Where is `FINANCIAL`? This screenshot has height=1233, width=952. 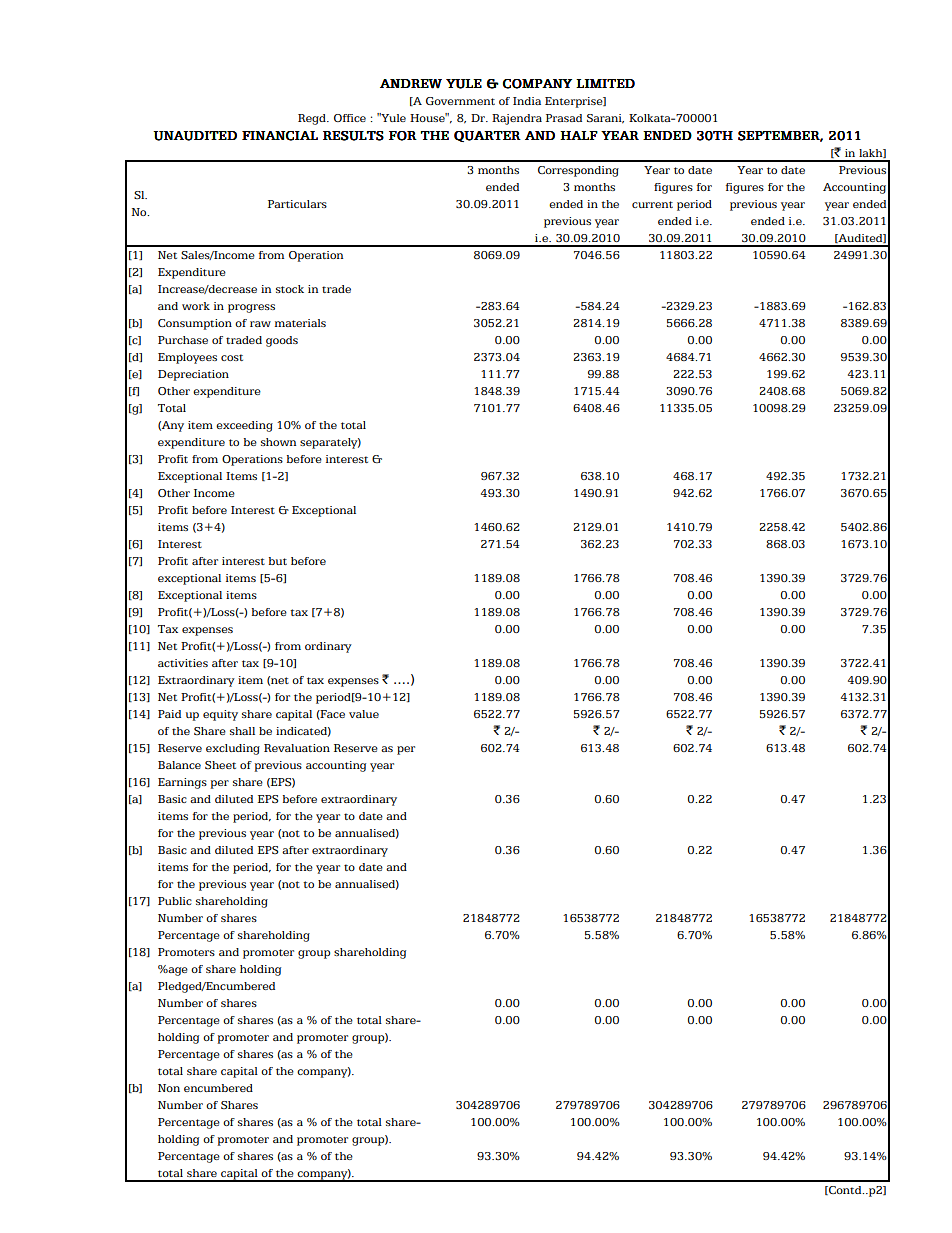
FINANCIAL is located at coordinates (280, 136).
